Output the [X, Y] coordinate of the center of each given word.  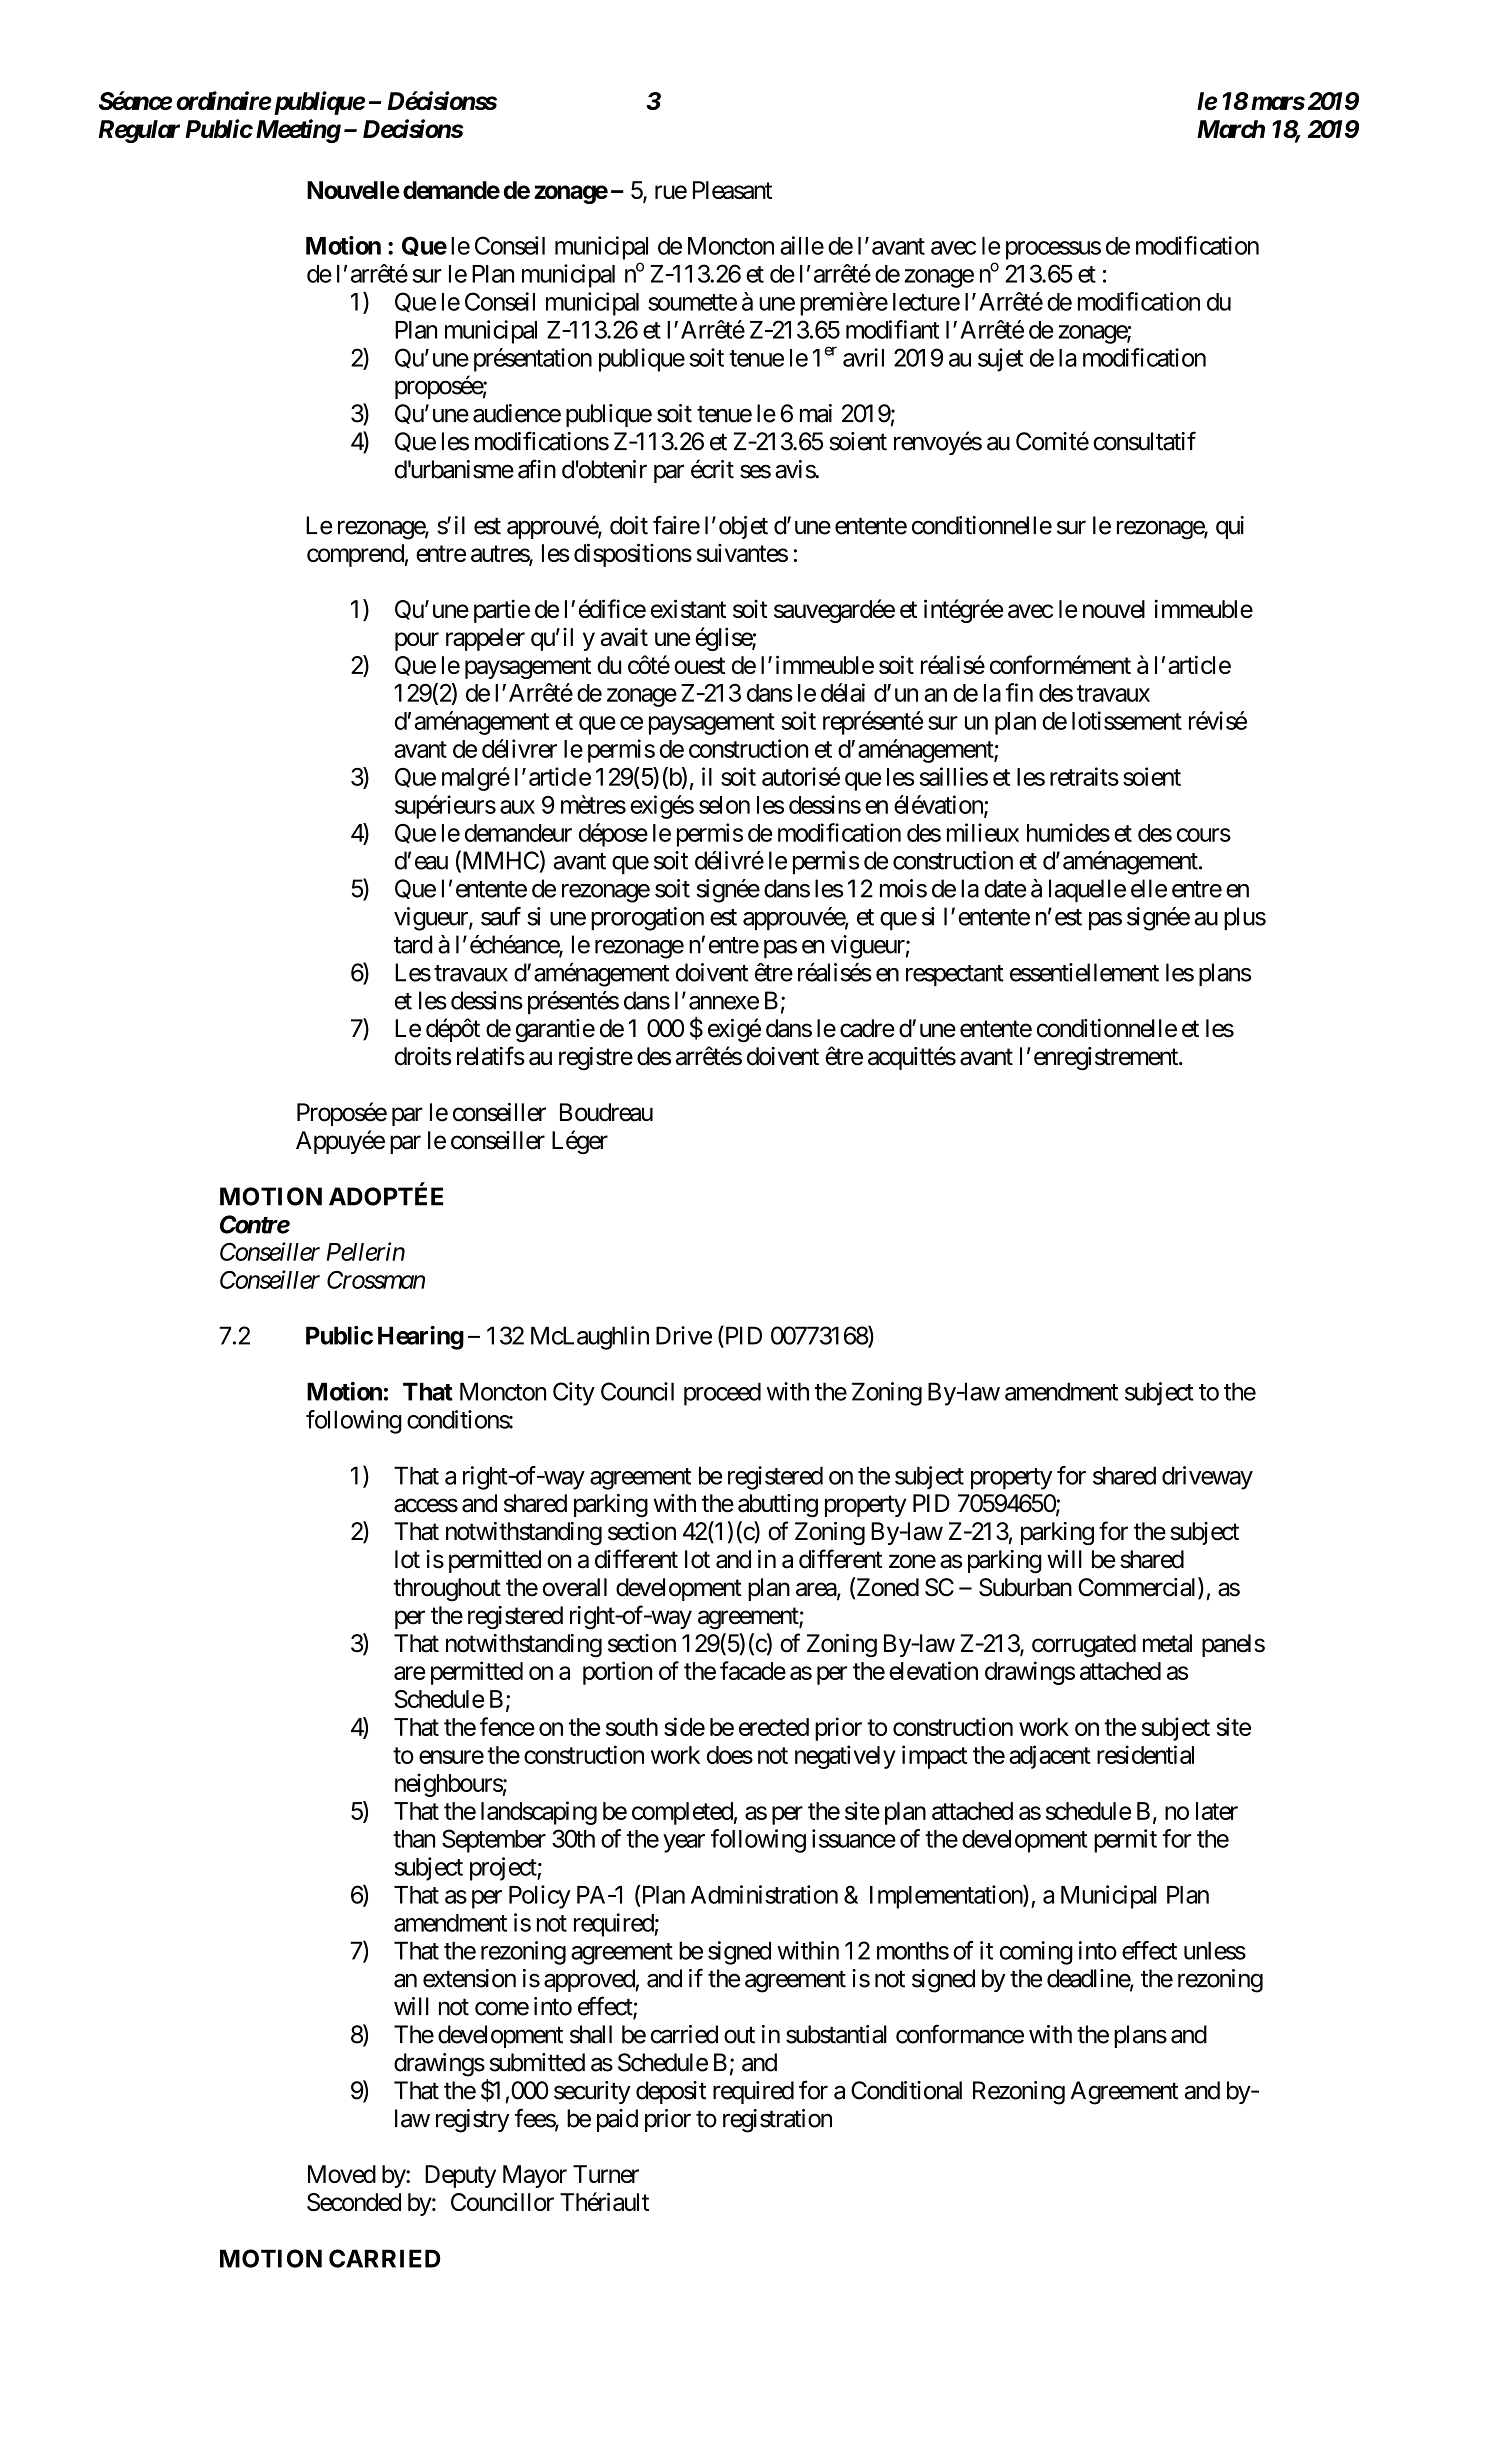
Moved [342, 2174]
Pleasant [732, 190]
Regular [139, 131]
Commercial [1138, 1588]
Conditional [906, 2090]
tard [413, 944]
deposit [671, 2092]
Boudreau [606, 1112]
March [1231, 129]
